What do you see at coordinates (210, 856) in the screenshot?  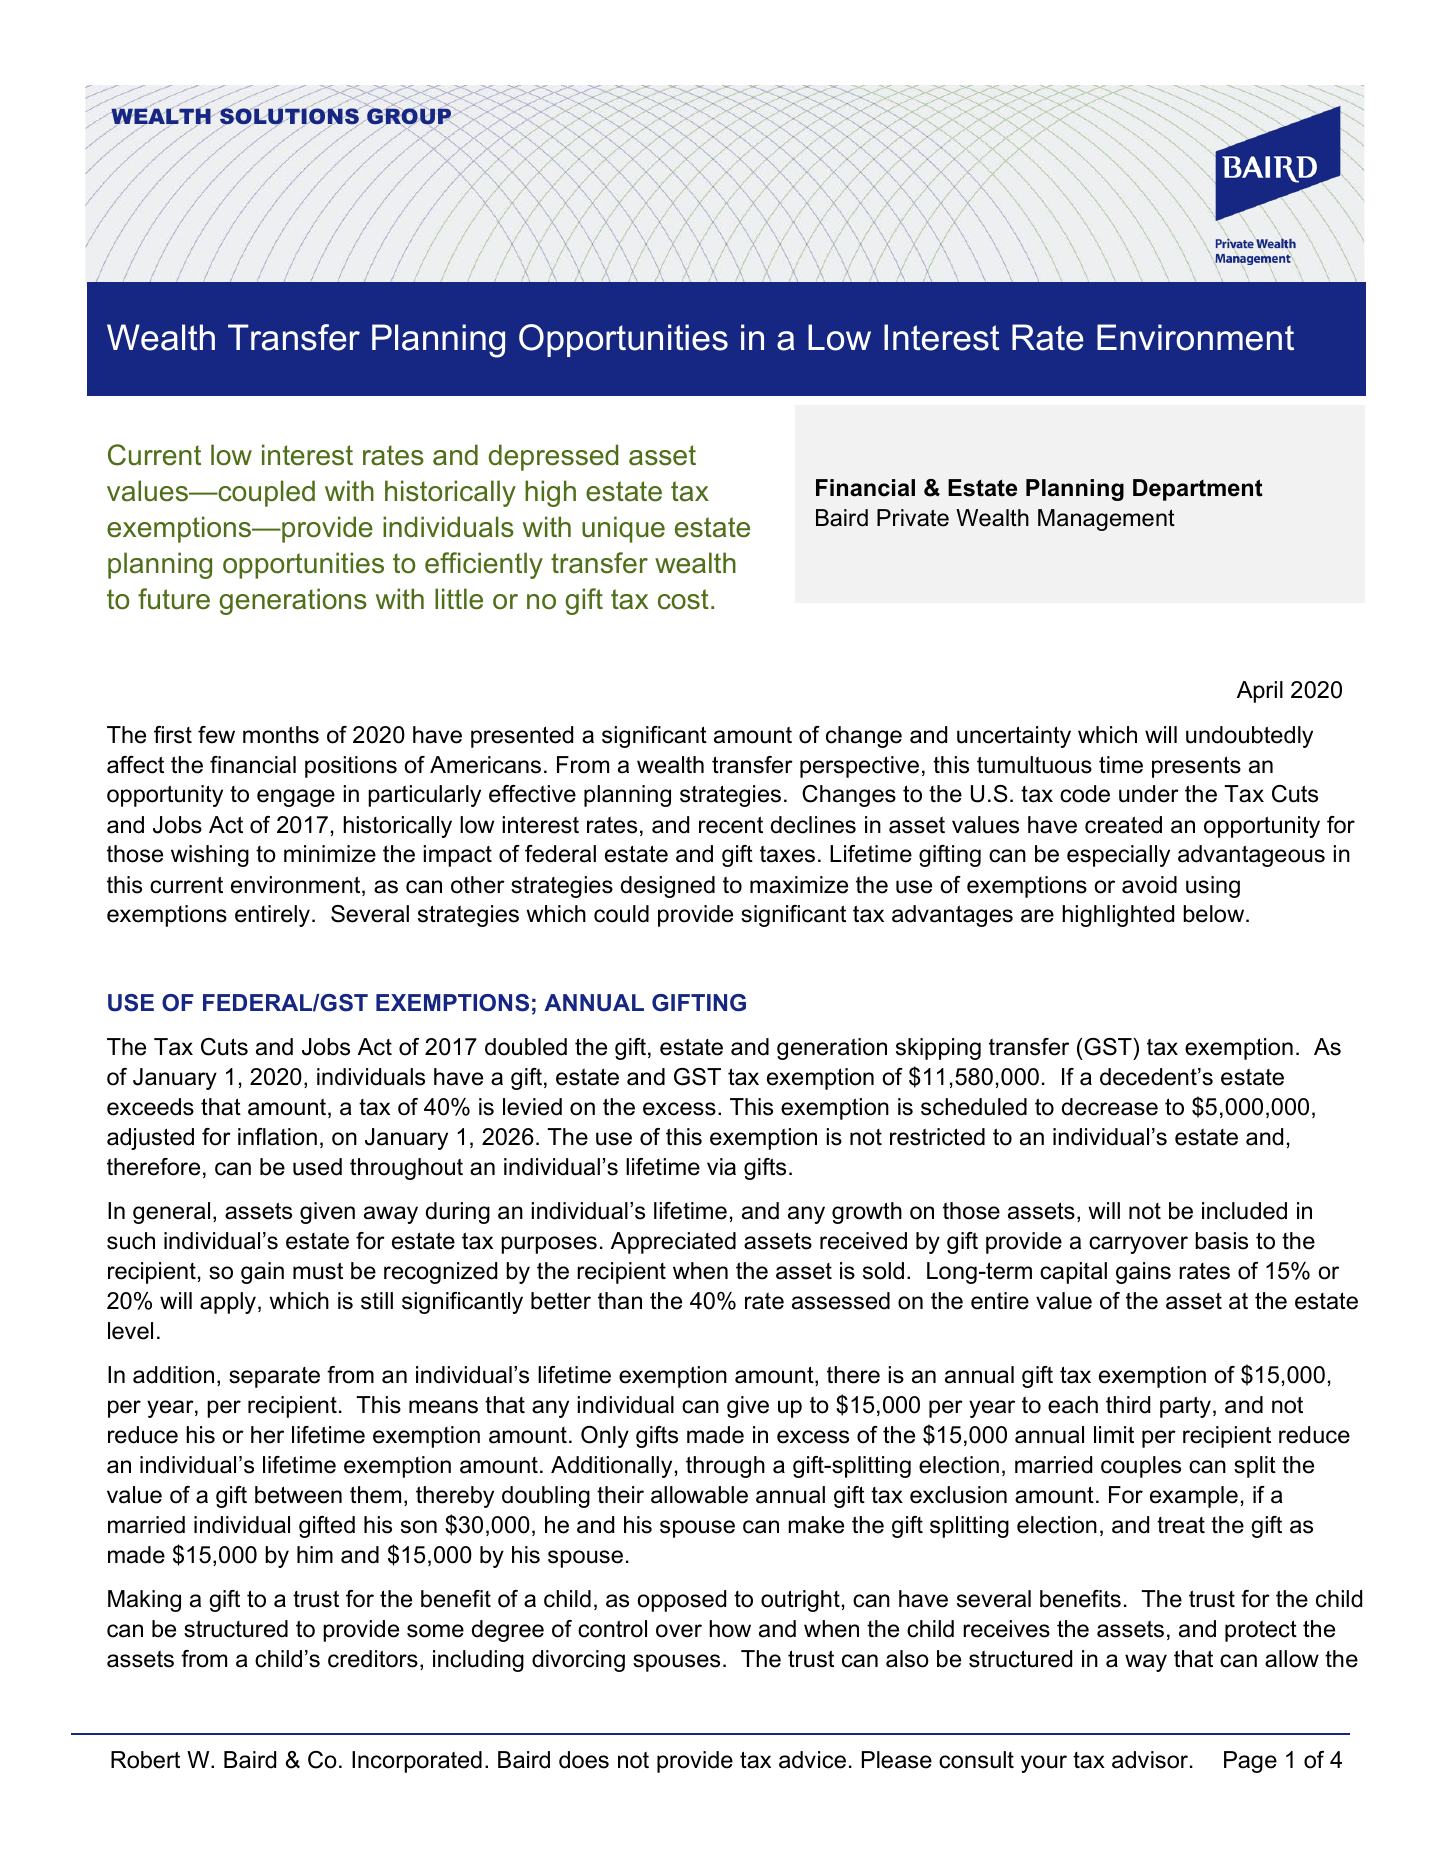 I see `wishing` at bounding box center [210, 856].
